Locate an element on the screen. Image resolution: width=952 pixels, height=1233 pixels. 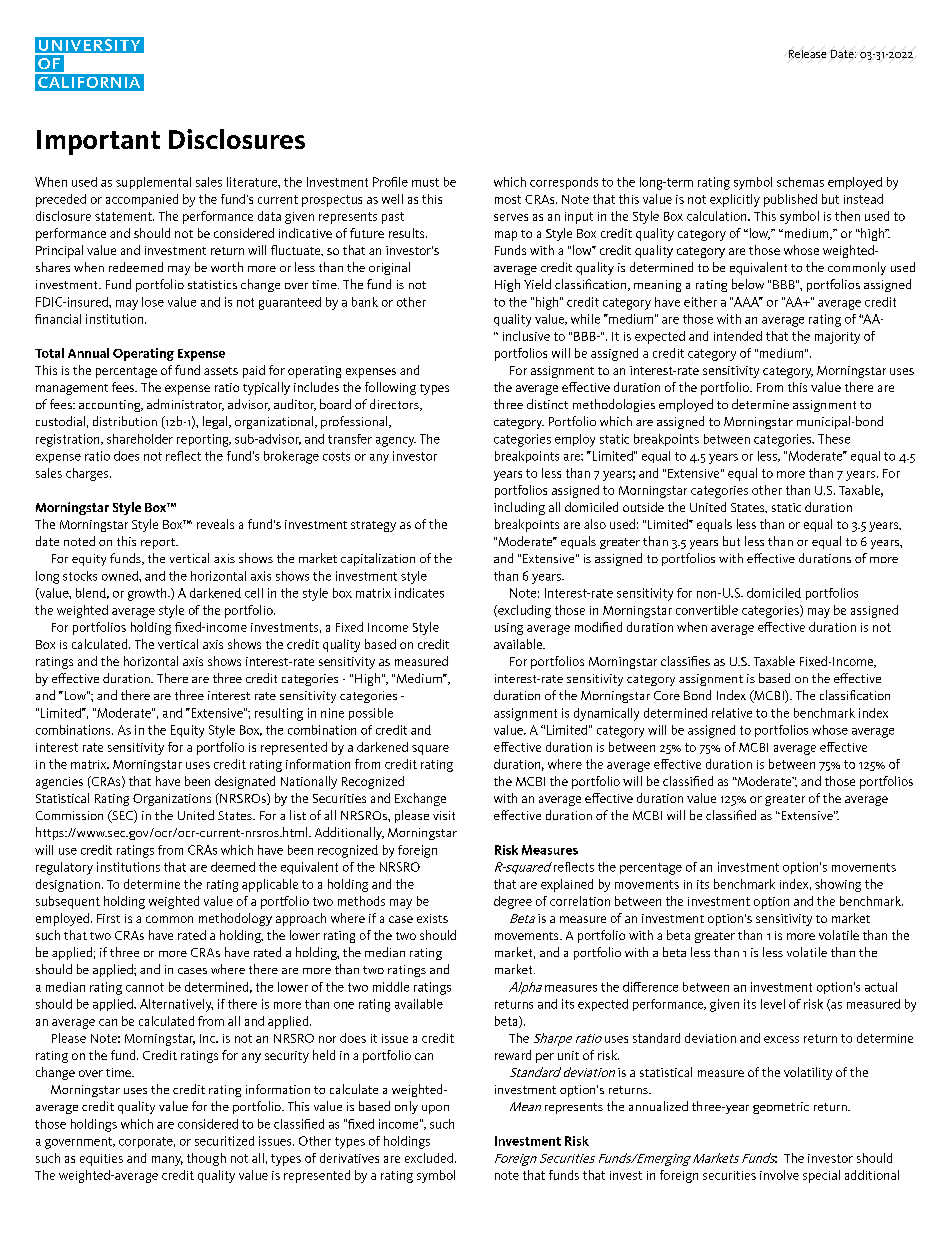
must is located at coordinates (425, 182).
